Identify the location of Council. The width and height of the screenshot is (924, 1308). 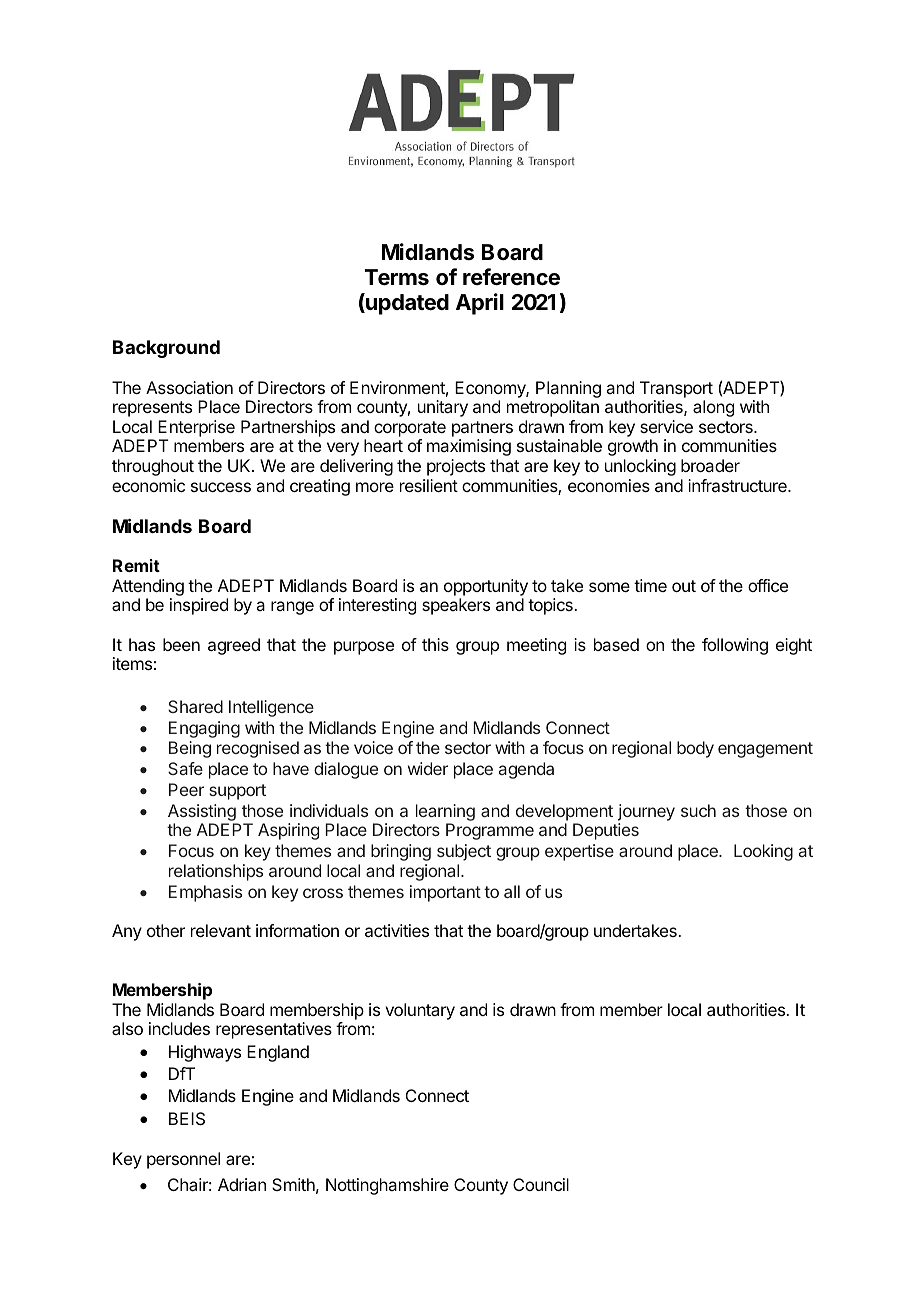
(541, 1184).
